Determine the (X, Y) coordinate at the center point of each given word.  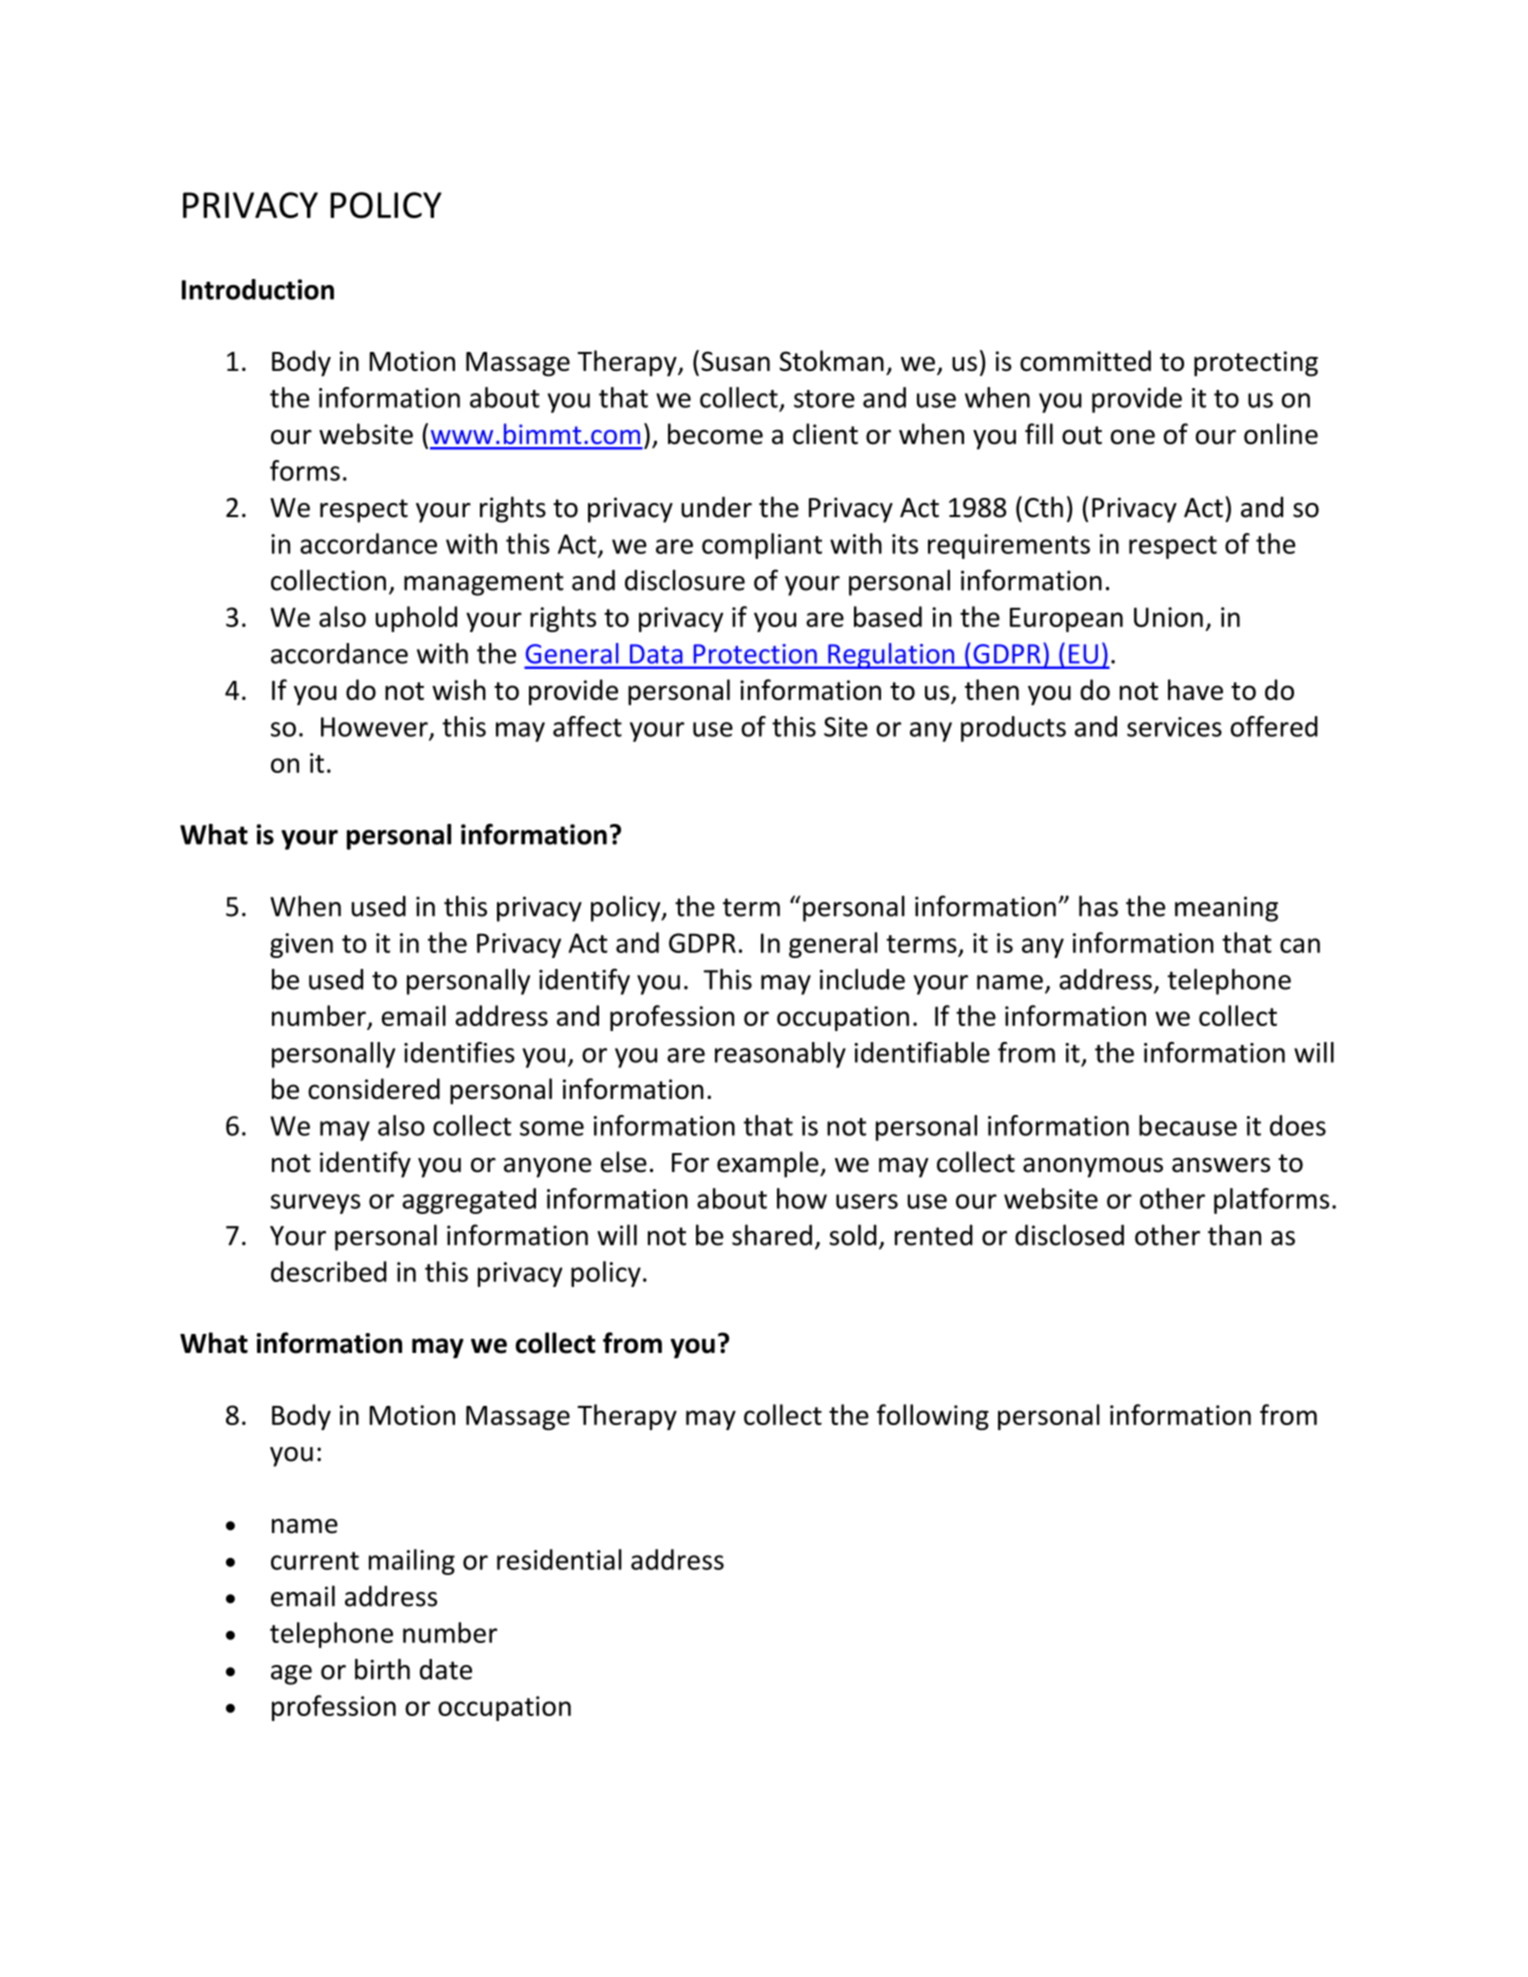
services (1174, 727)
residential (559, 1559)
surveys (316, 1204)
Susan (735, 361)
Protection (755, 654)
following (933, 1417)
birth (382, 1669)
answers (1221, 1165)
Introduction (258, 289)
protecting (1256, 364)
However (375, 728)
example (769, 1164)
